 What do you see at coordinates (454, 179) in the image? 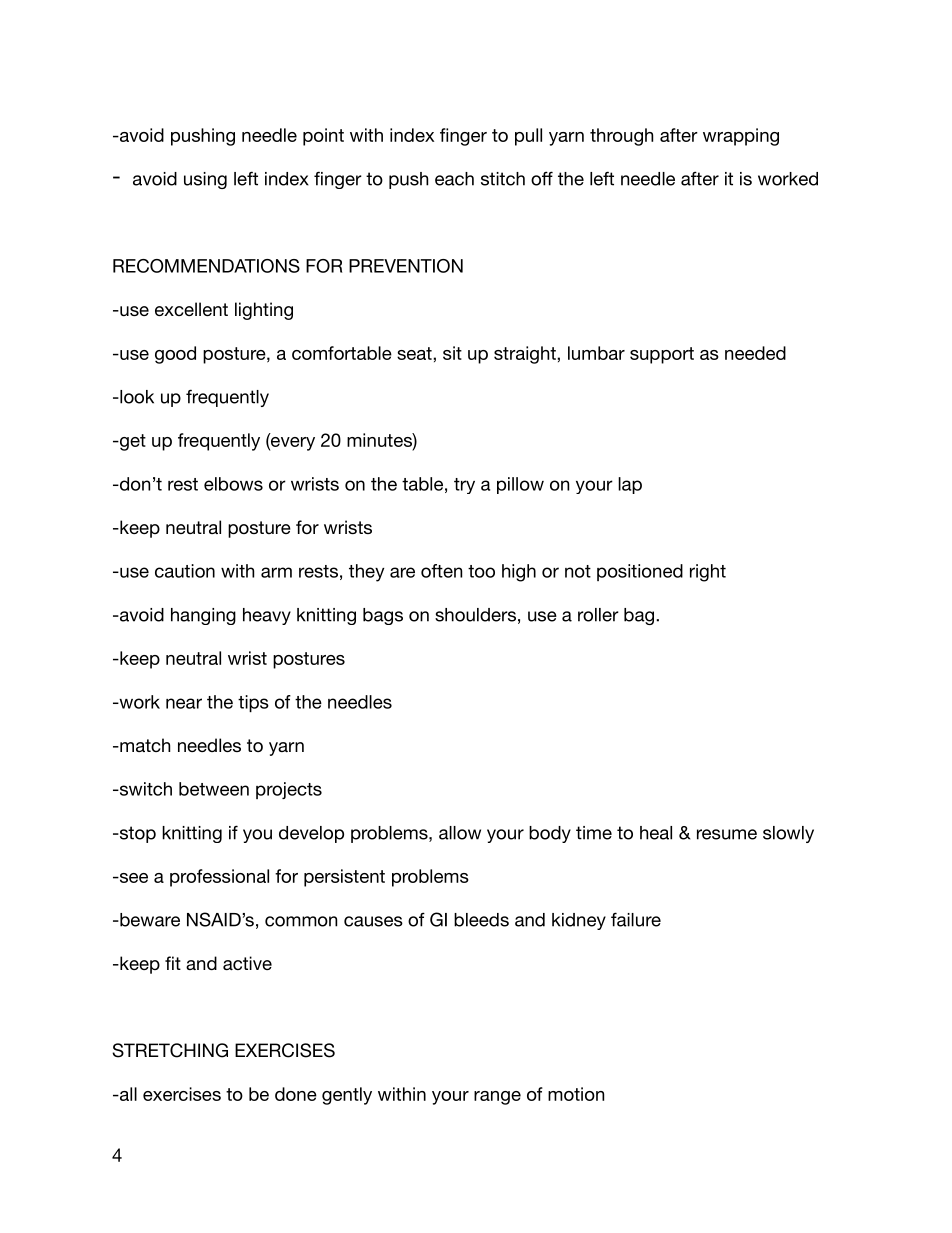
I see `each` at bounding box center [454, 179].
